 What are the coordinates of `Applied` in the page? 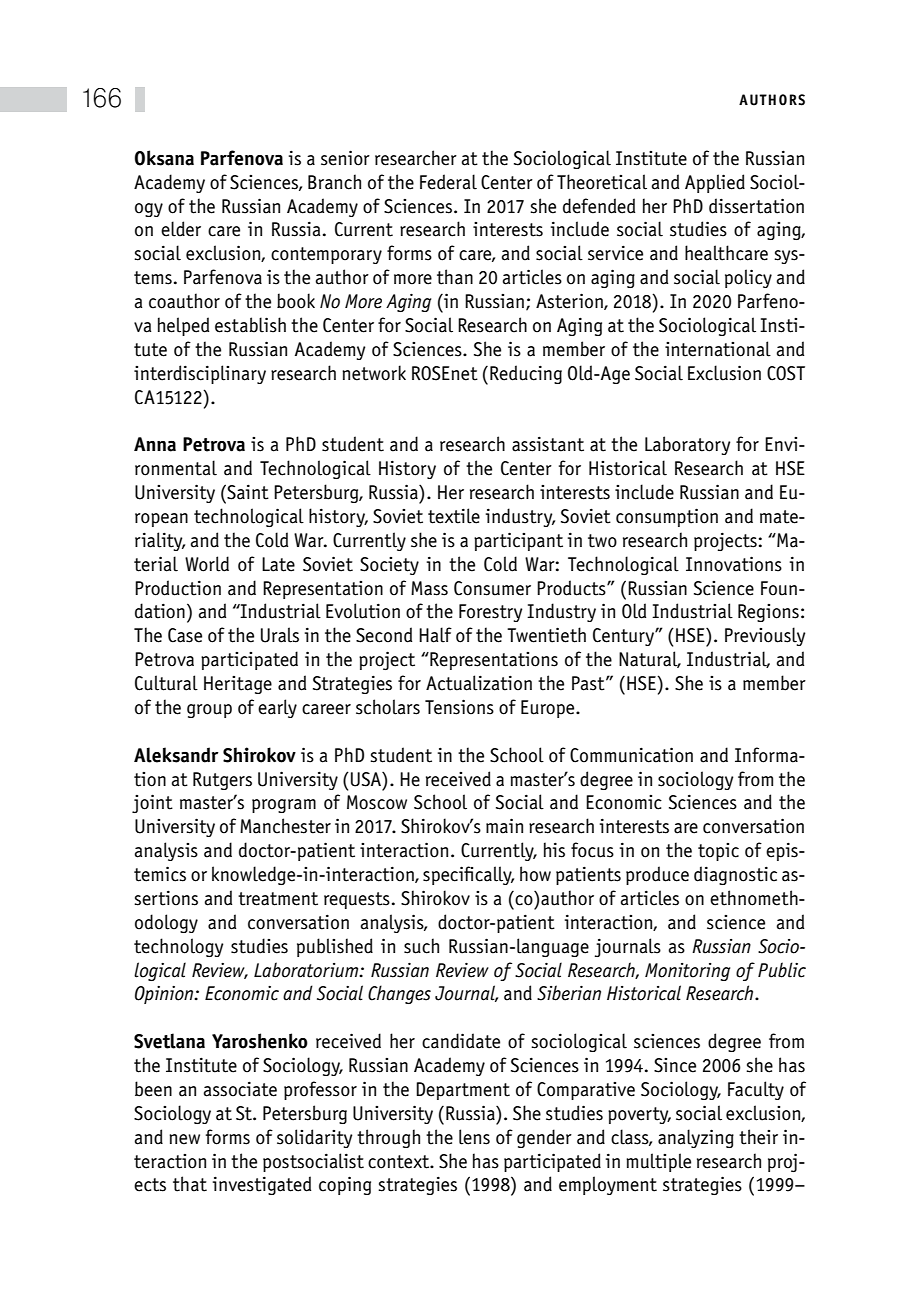 It's located at (715, 183).
